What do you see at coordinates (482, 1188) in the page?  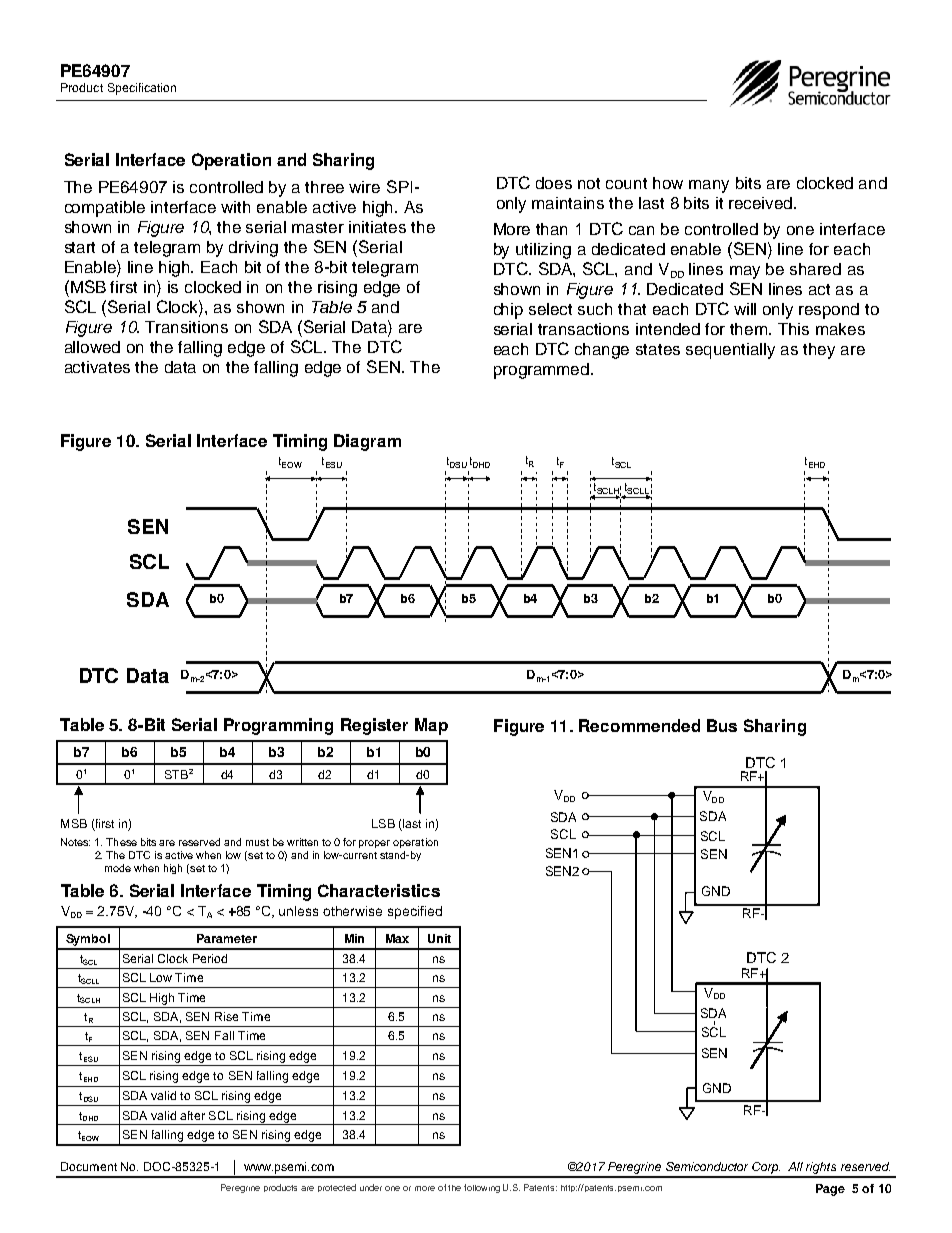 I see `following` at bounding box center [482, 1188].
